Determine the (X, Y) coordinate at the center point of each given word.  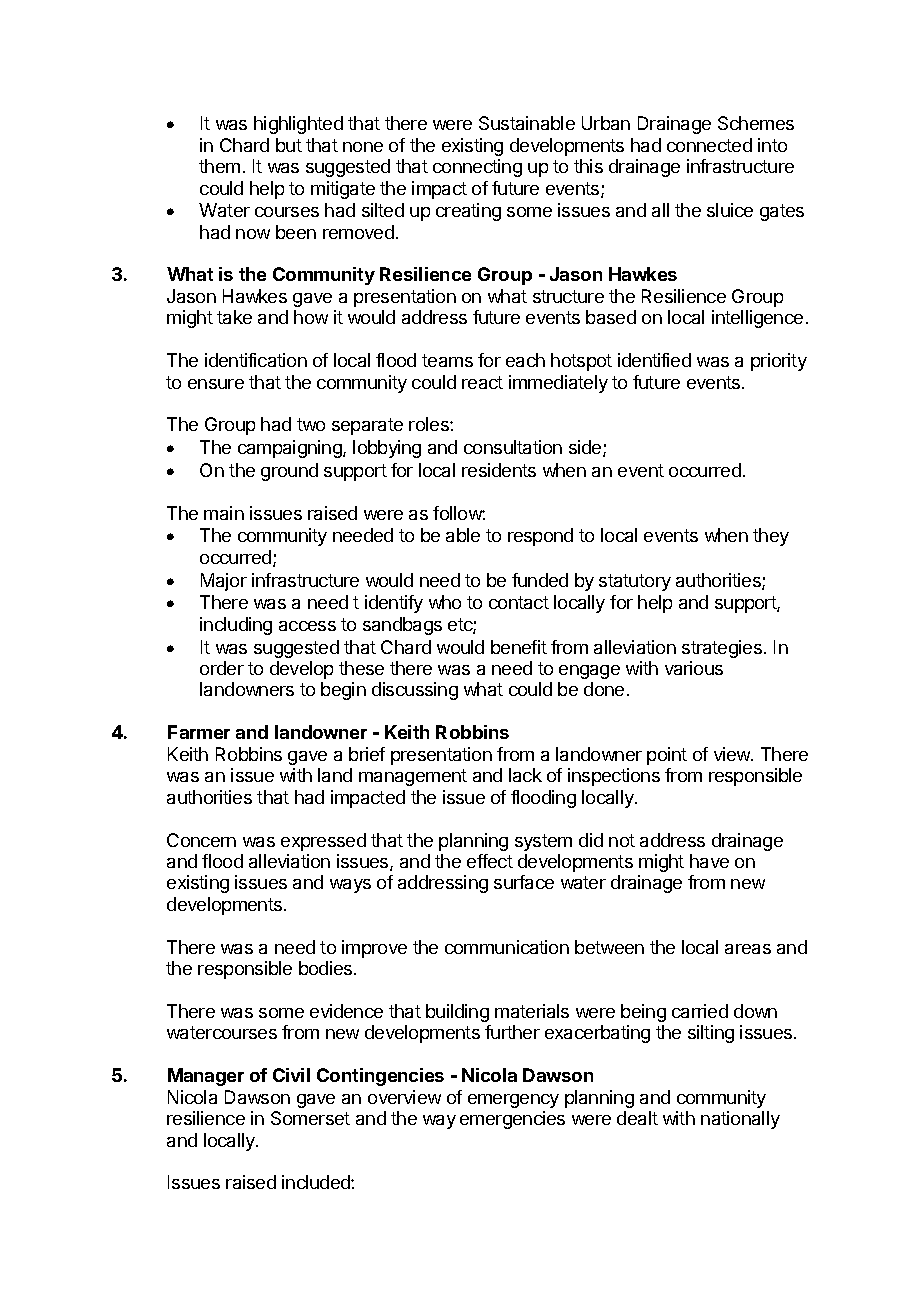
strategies (722, 649)
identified (654, 360)
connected (709, 145)
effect (490, 861)
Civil (291, 1075)
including (236, 626)
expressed (323, 842)
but (289, 145)
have (709, 861)
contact (519, 602)
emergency (513, 1101)
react (482, 382)
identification (256, 360)
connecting (477, 168)
